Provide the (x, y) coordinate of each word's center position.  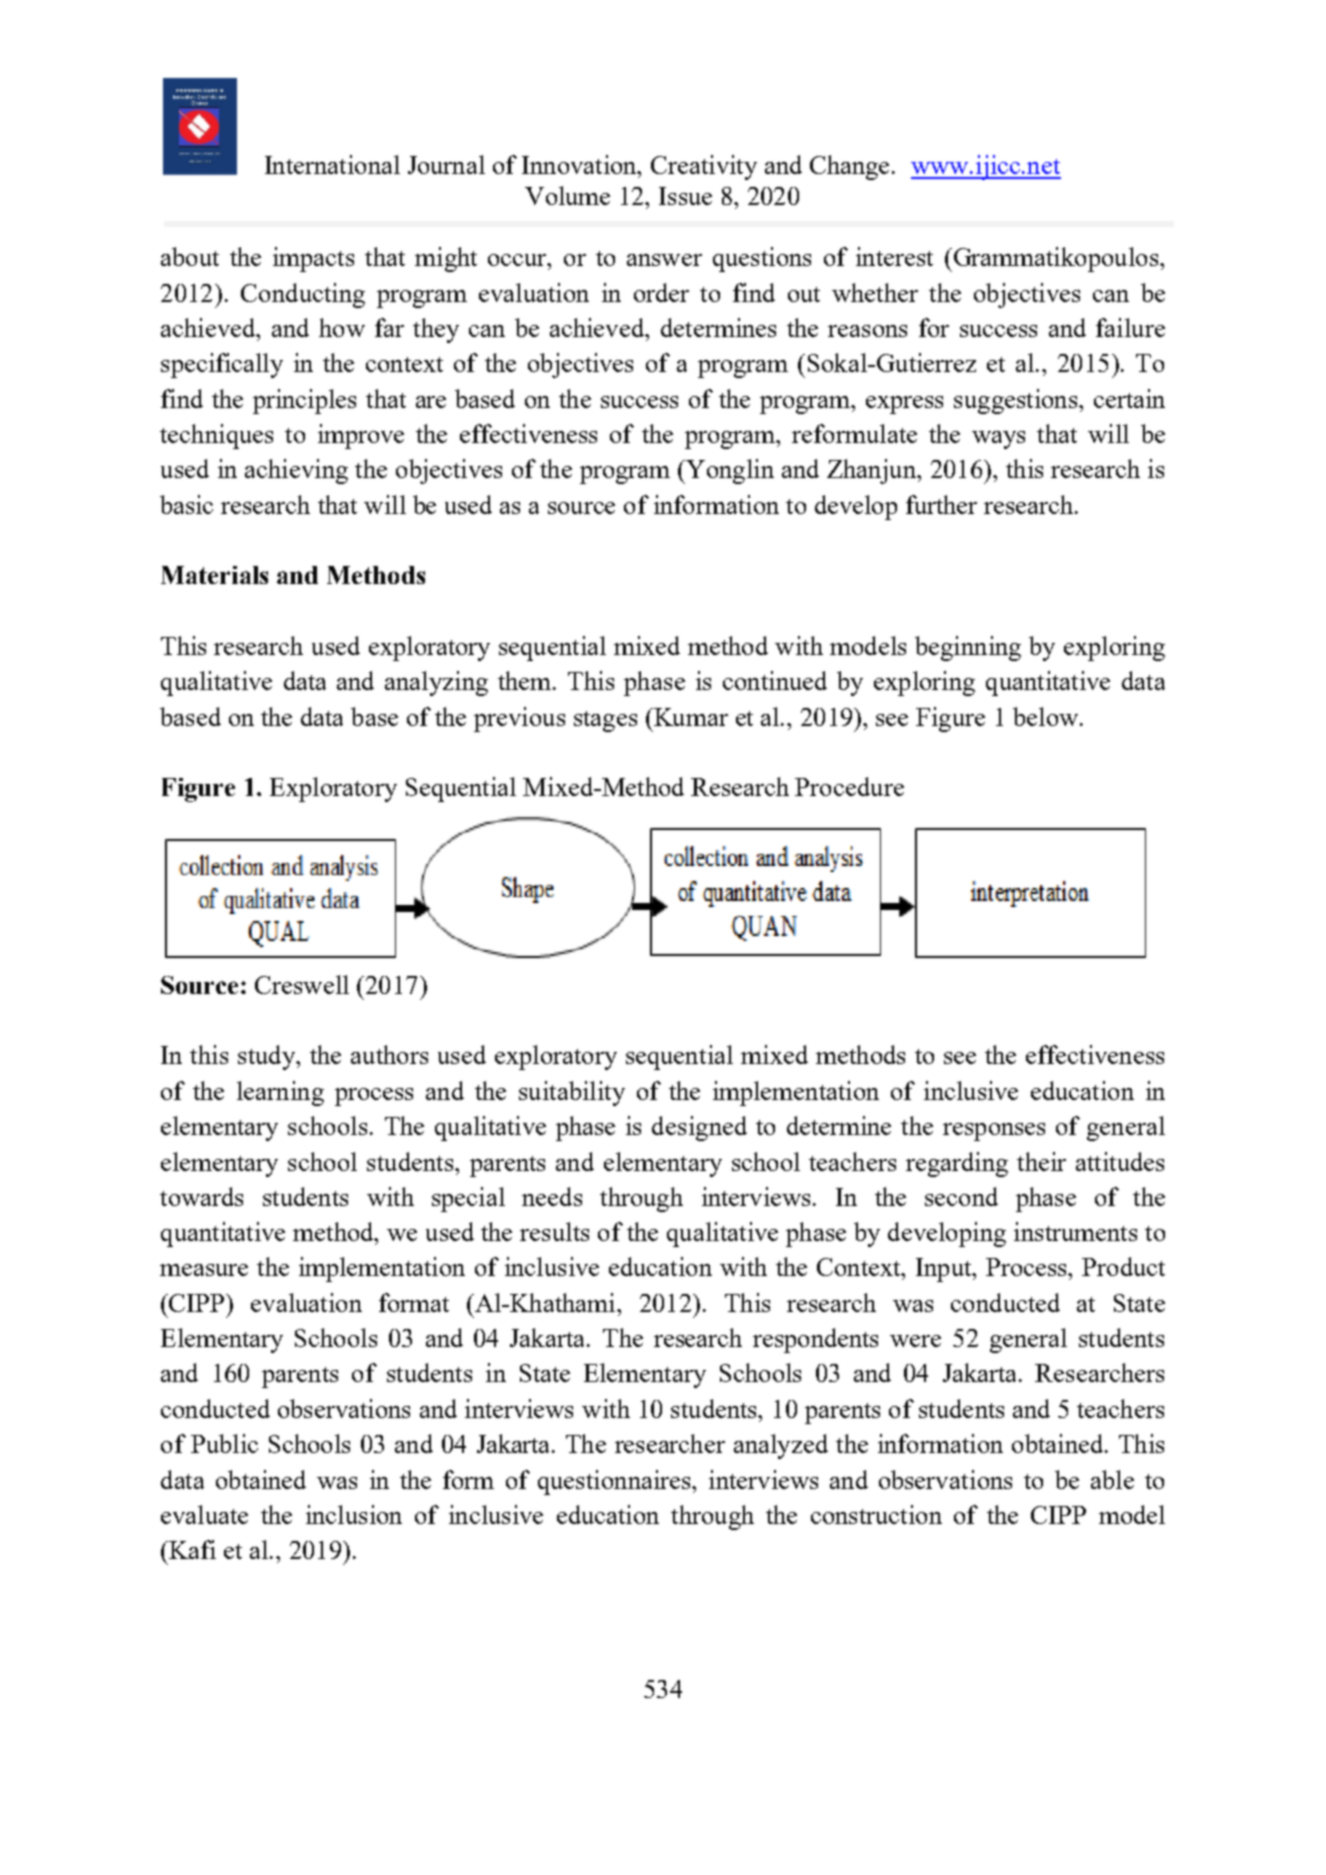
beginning (968, 648)
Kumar (690, 717)
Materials (214, 575)
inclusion (354, 1514)
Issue (685, 196)
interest (894, 256)
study (267, 1057)
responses (994, 1132)
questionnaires (615, 1482)
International (332, 164)
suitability (572, 1093)
